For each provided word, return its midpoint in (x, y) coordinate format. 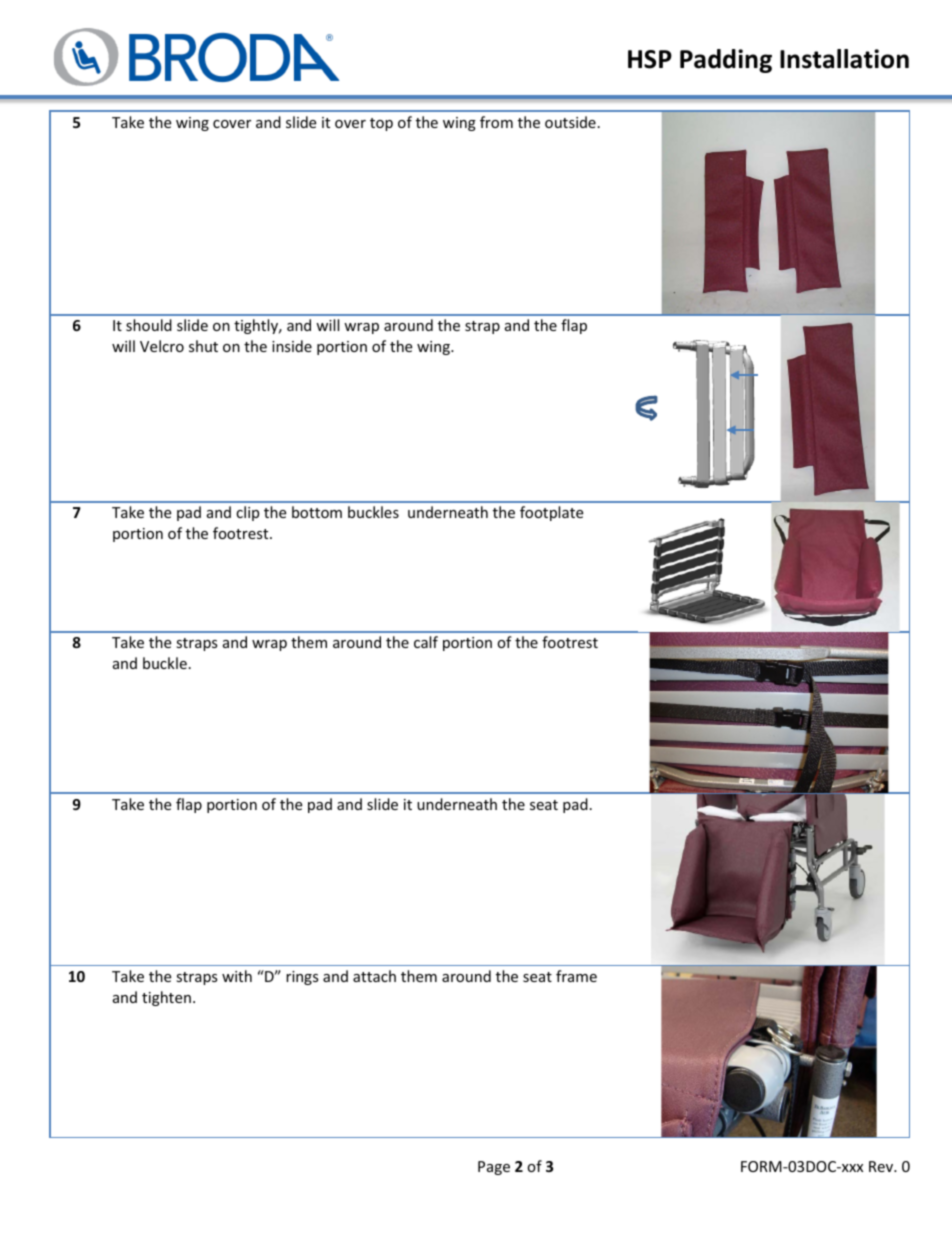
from (496, 122)
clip (247, 513)
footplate (551, 513)
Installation (844, 59)
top (381, 124)
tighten (166, 998)
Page (494, 1168)
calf (426, 642)
